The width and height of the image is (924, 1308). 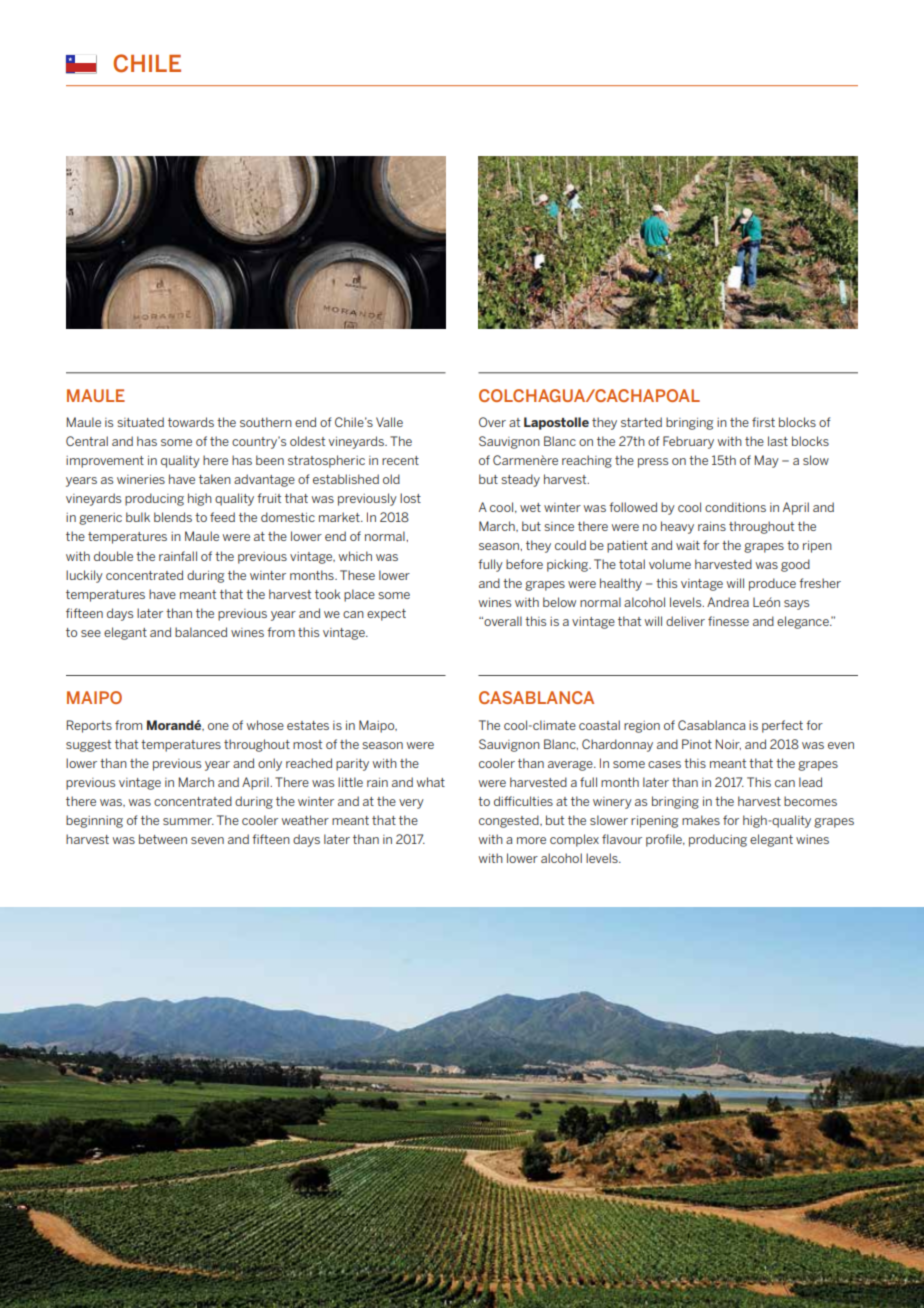 I want to click on conditions, so click(x=735, y=507).
